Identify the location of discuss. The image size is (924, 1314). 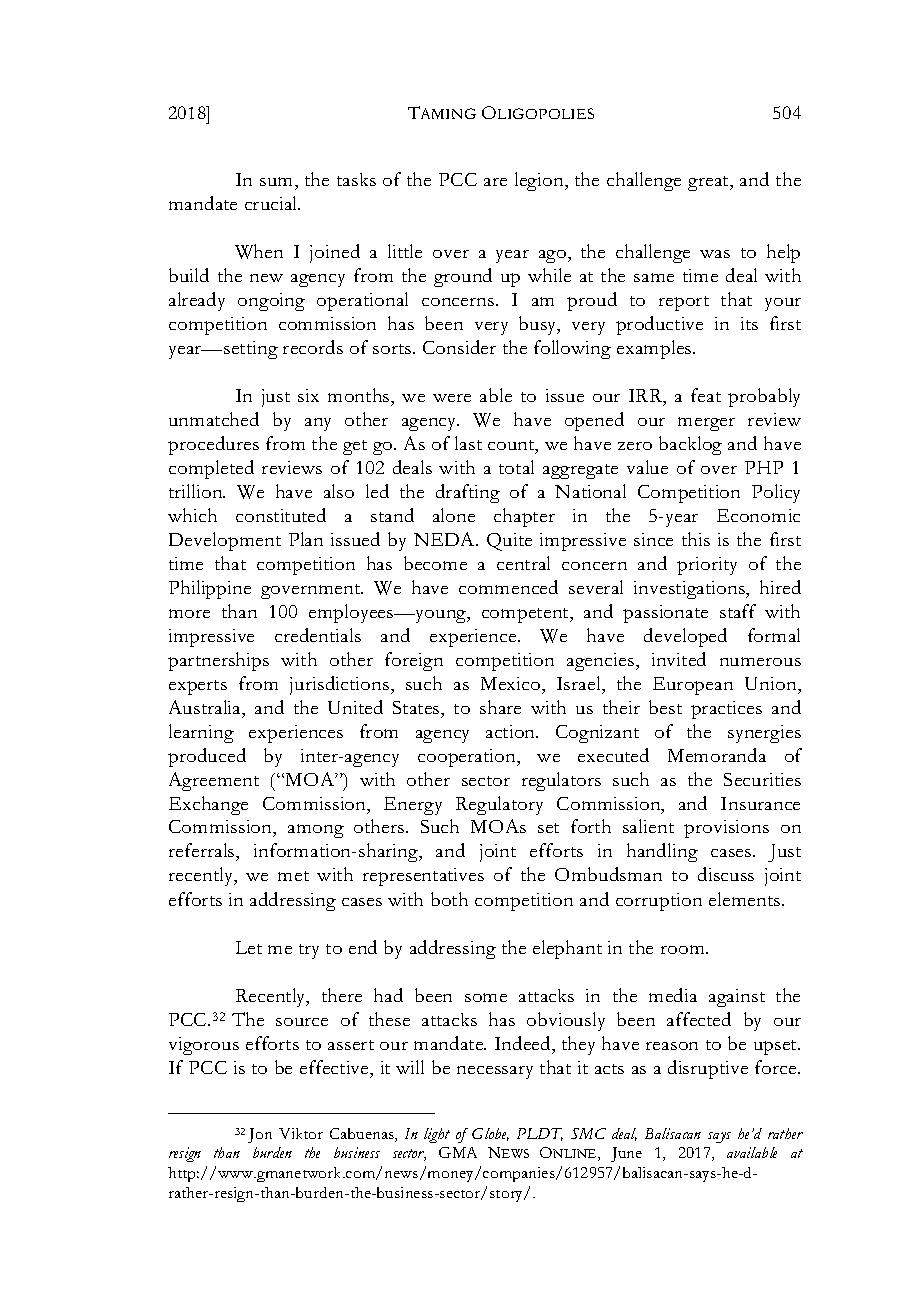
(726, 874).
